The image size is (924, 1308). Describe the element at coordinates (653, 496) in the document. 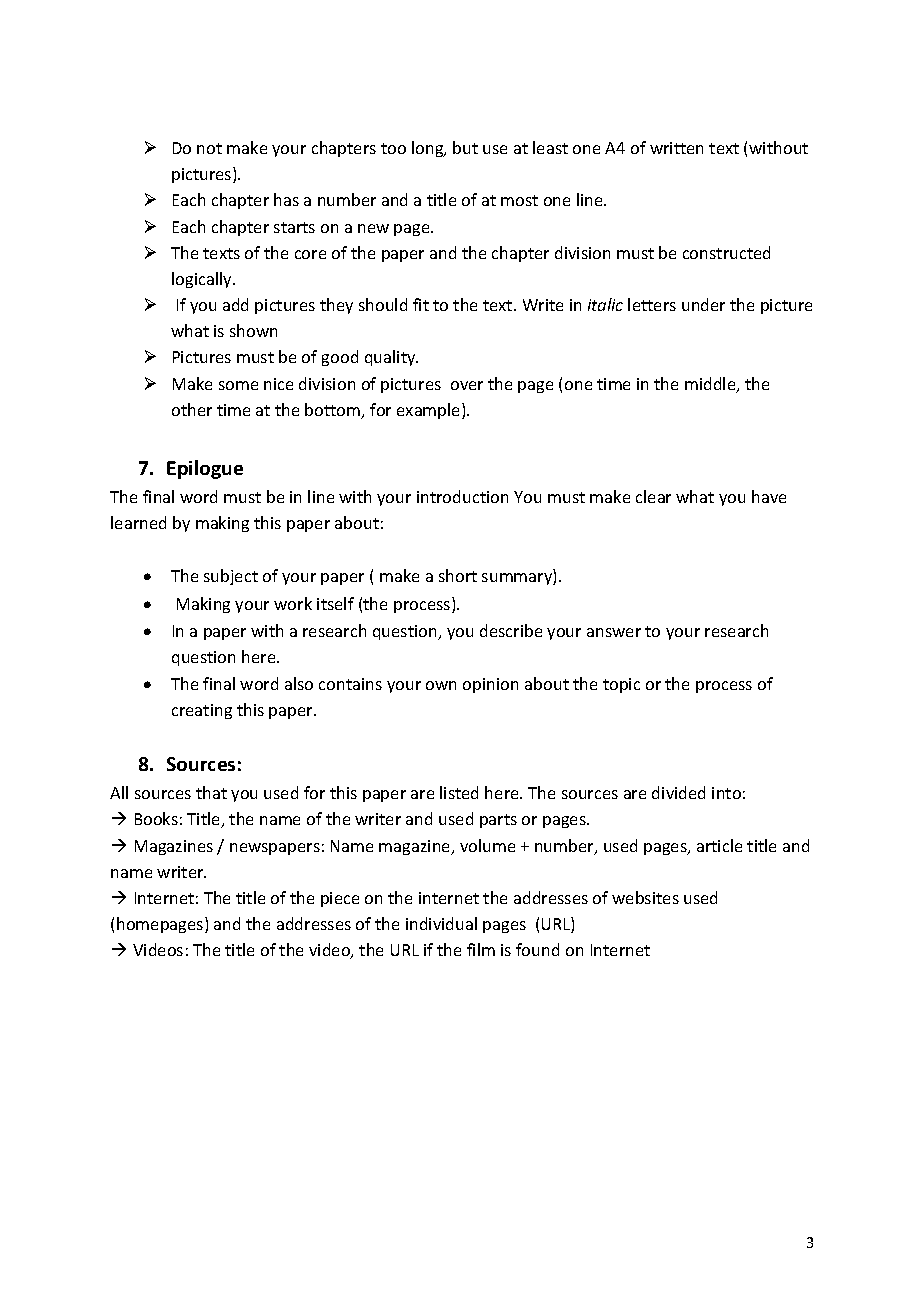

I see `clear` at that location.
